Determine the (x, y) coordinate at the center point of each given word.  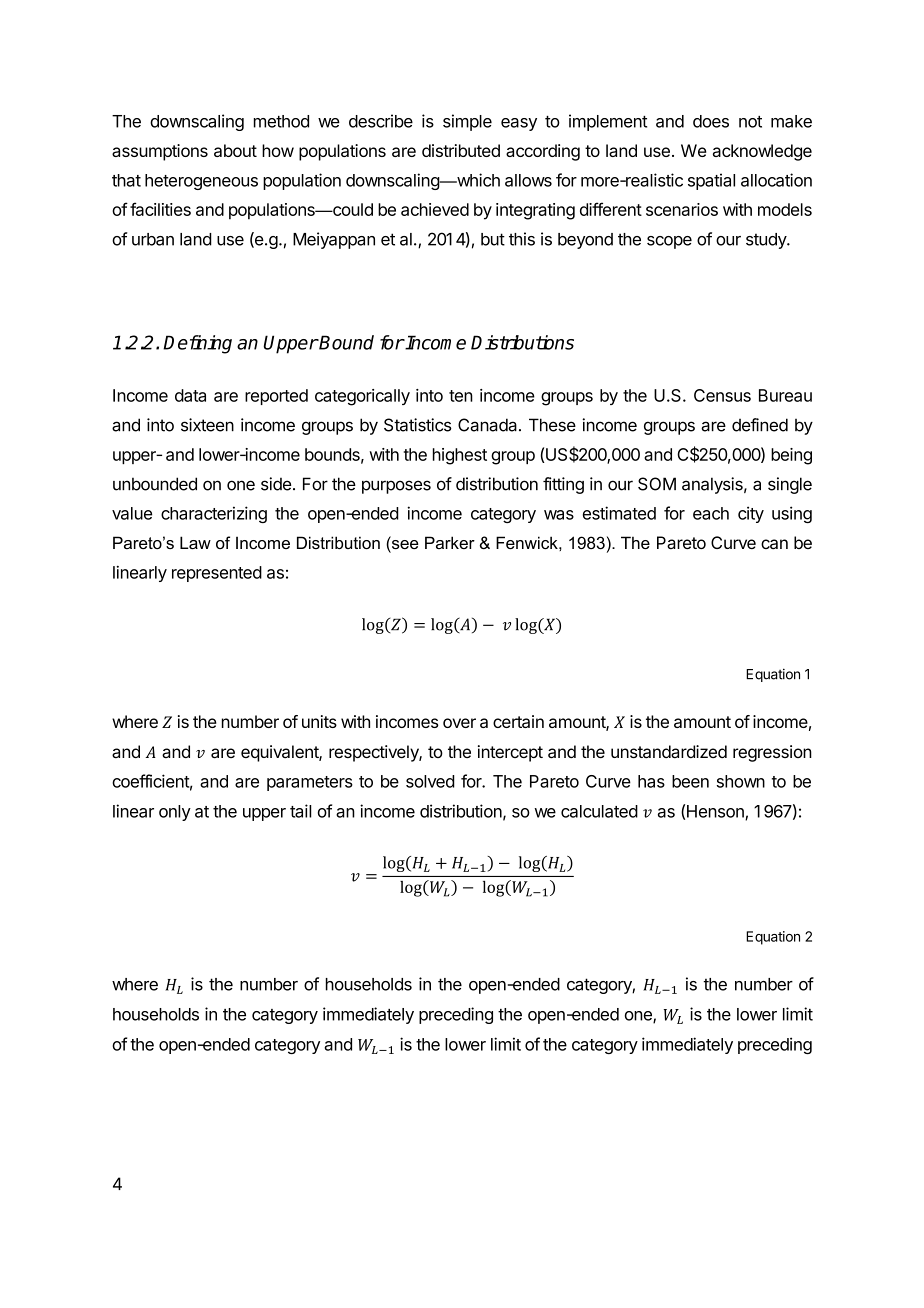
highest (460, 456)
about (235, 150)
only (175, 813)
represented (217, 574)
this (522, 239)
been (690, 781)
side (276, 484)
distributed (461, 150)
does (711, 121)
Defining (197, 344)
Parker (450, 542)
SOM (657, 484)
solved (430, 781)
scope (669, 242)
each (711, 513)
